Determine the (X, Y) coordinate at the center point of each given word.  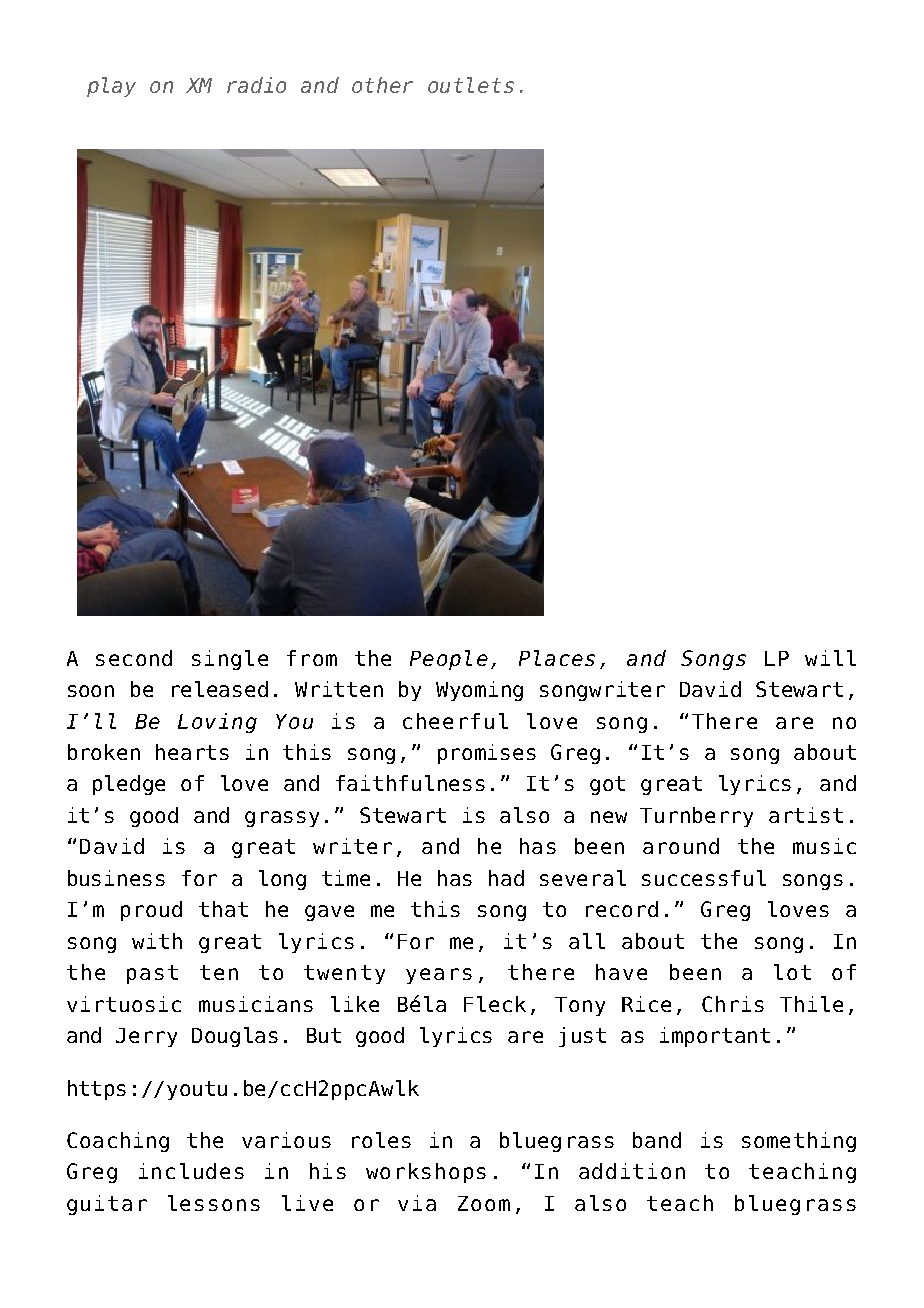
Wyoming (479, 691)
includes (191, 1171)
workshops (426, 1173)
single (230, 660)
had (506, 878)
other (382, 85)
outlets (471, 85)
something (799, 1142)
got (607, 785)
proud (151, 911)
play (111, 87)
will (830, 658)
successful (704, 878)
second (134, 658)
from (312, 658)
